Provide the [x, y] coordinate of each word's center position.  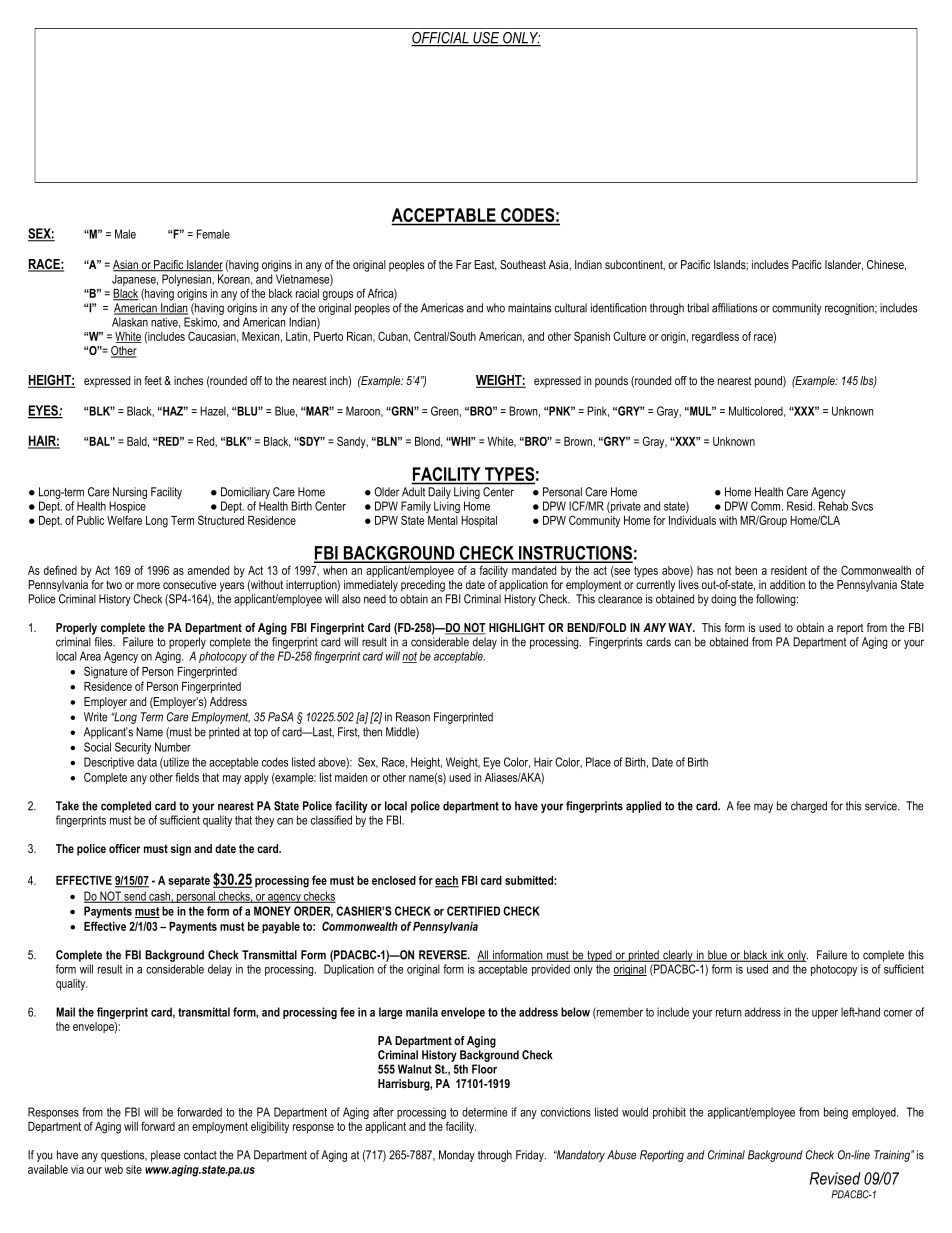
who [495, 308]
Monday [457, 1156]
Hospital [479, 521]
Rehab [833, 506]
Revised [835, 1178]
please [165, 1156]
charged [809, 807]
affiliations [734, 308]
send [135, 897]
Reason [413, 717]
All [484, 956]
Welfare [124, 520]
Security [133, 748]
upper [825, 1014]
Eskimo [201, 322]
